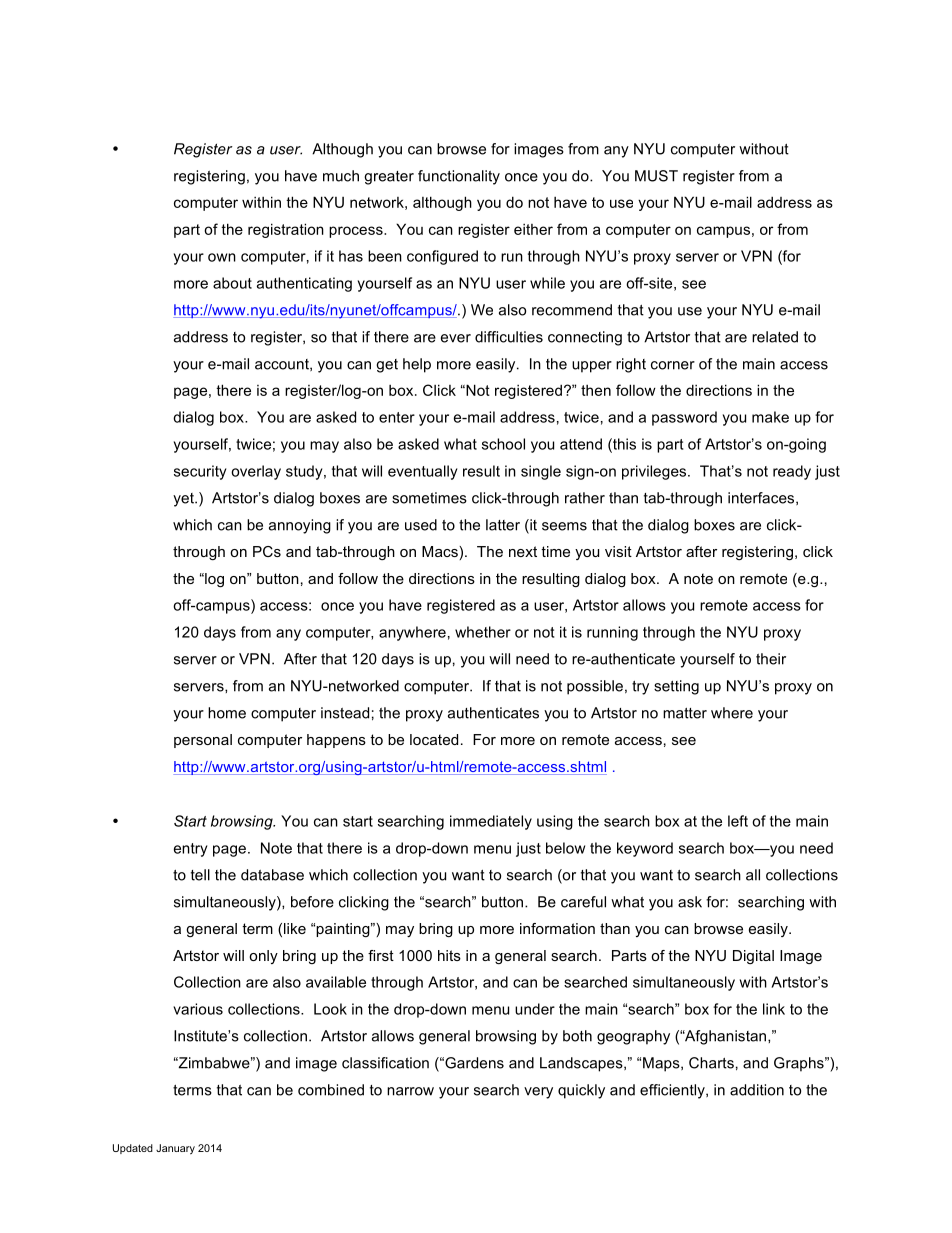 The image size is (952, 1233). What do you see at coordinates (286, 230) in the screenshot?
I see `registration` at bounding box center [286, 230].
